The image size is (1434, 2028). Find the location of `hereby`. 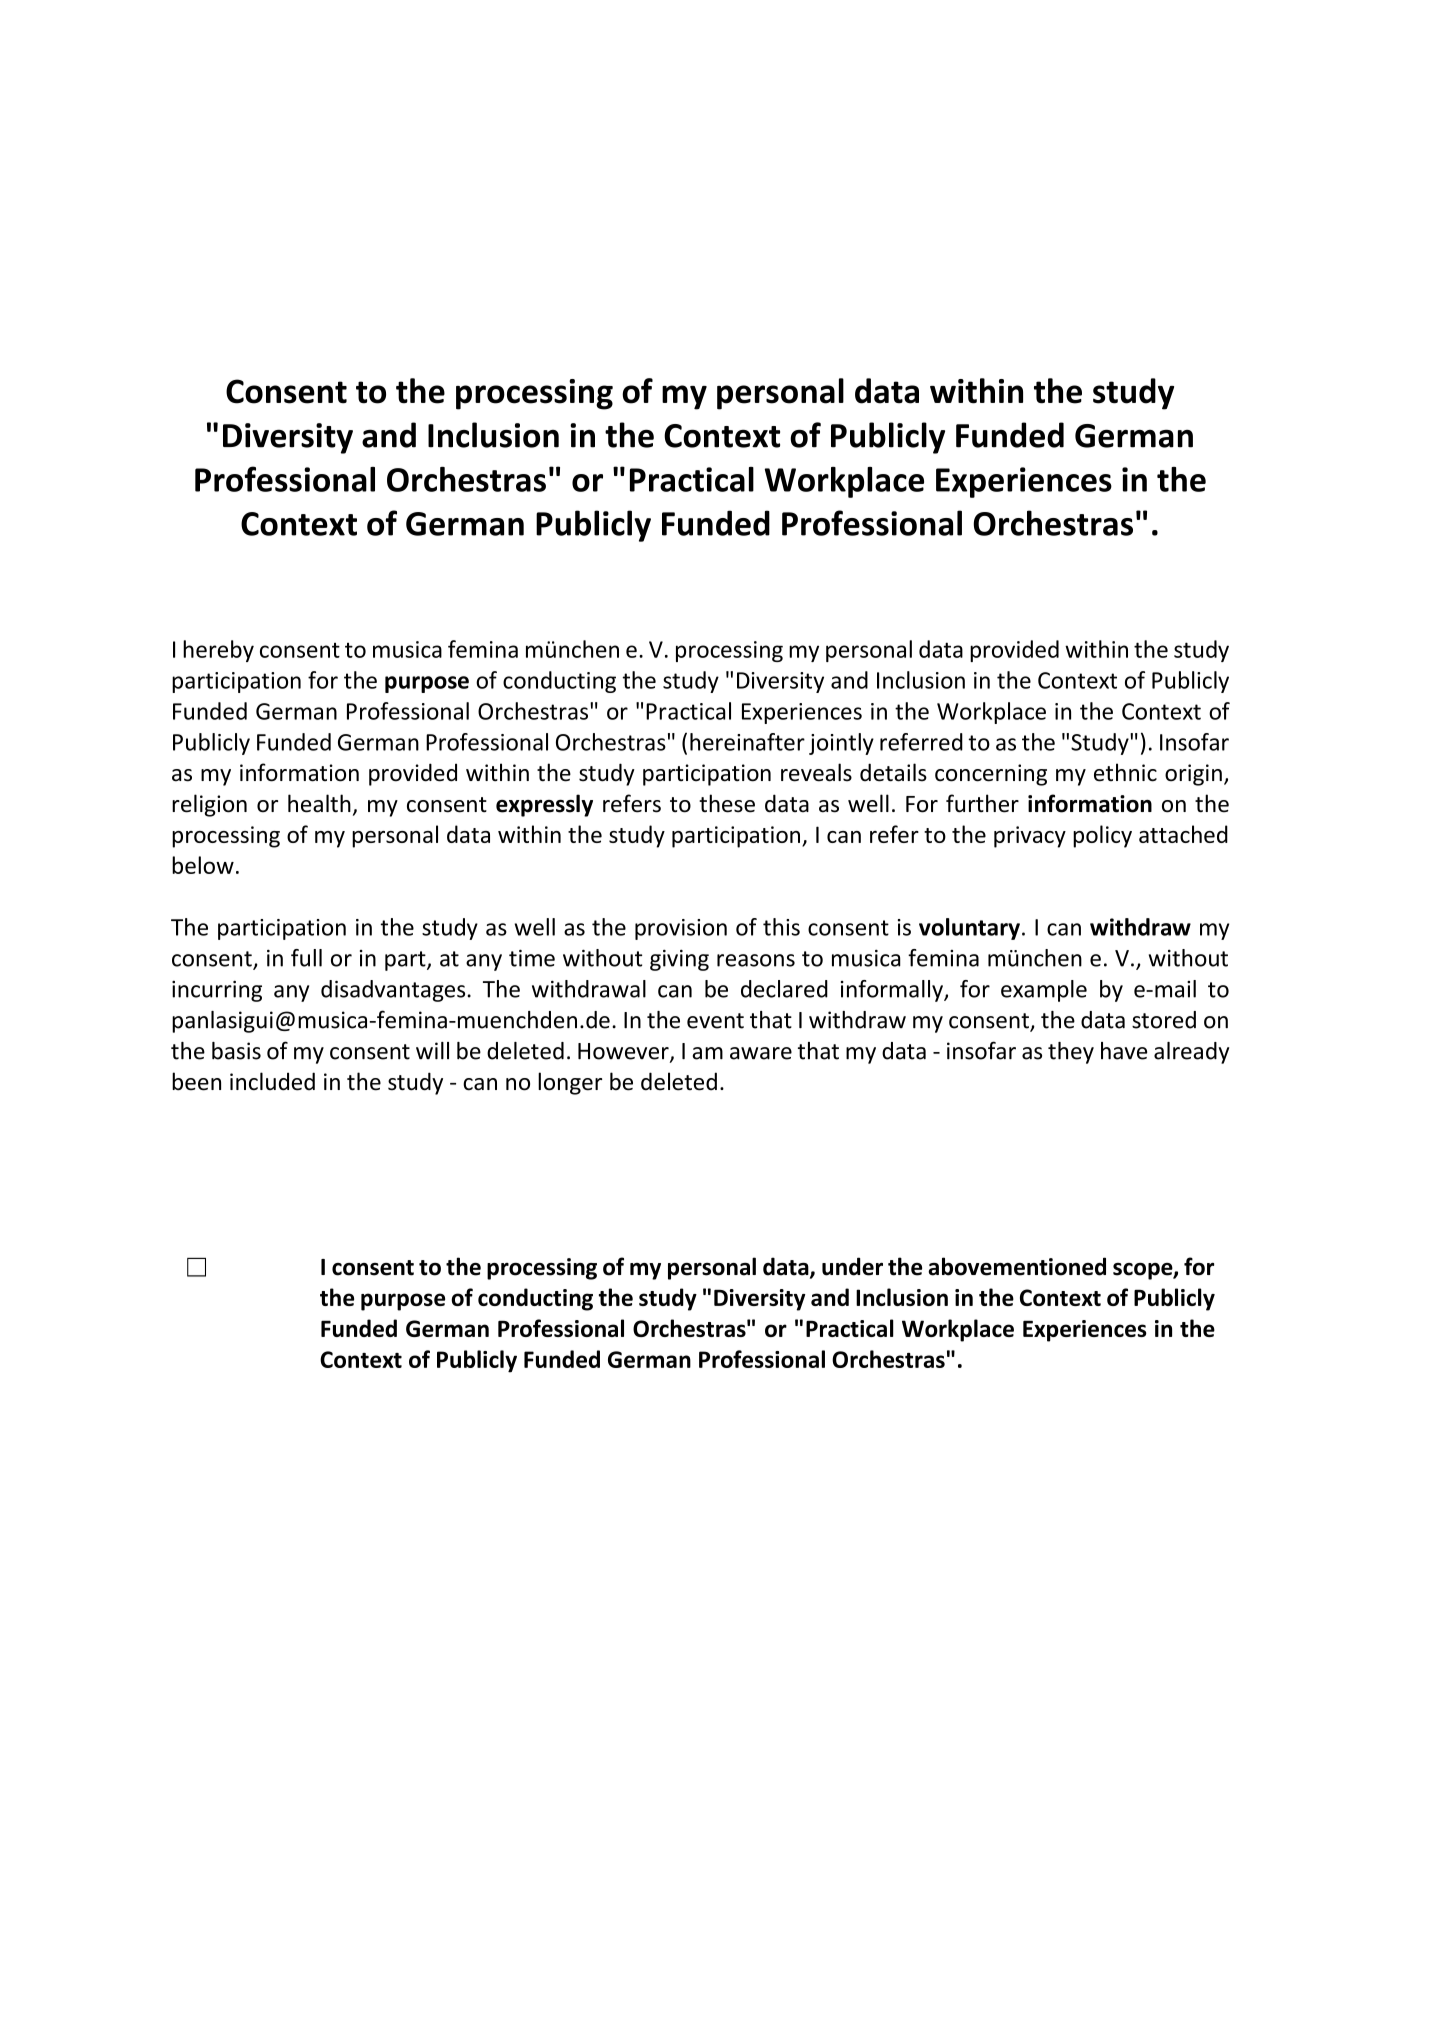

hereby is located at coordinates (218, 651).
